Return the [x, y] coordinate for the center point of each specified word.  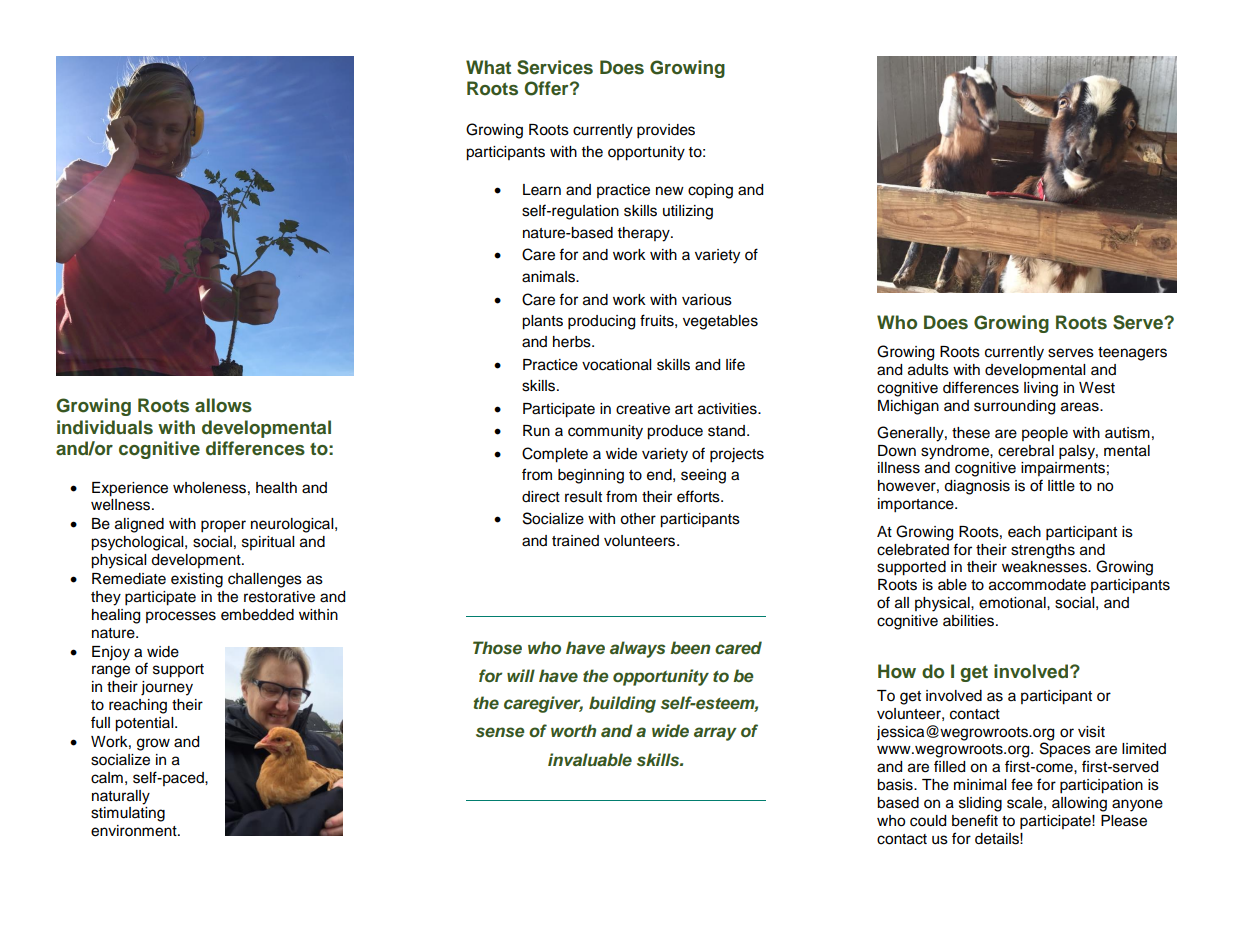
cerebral [1026, 451]
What [488, 67]
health [276, 488]
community [605, 432]
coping [710, 191]
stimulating [128, 814]
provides [666, 131]
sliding [980, 804]
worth [573, 730]
